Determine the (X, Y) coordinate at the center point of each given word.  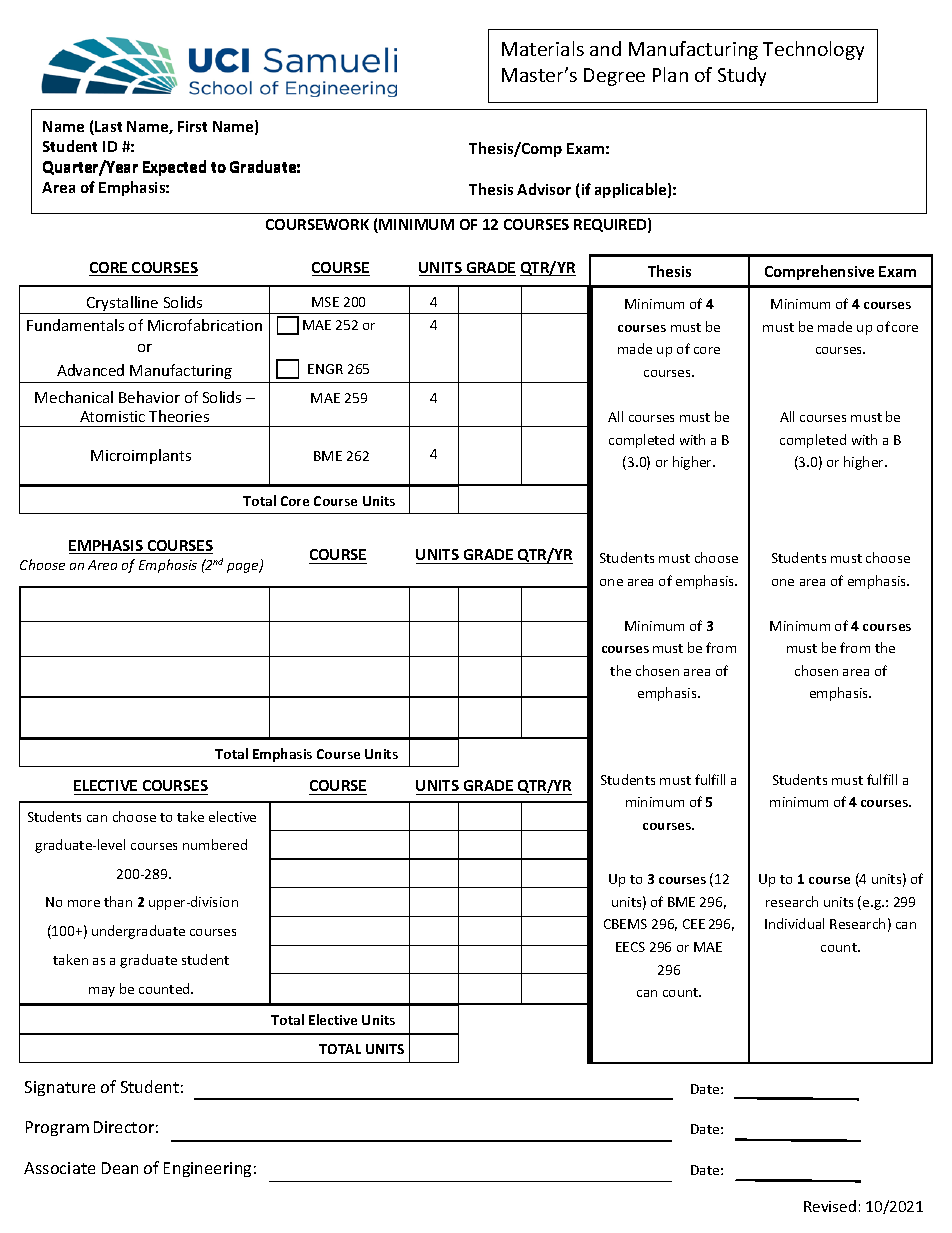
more (84, 903)
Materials (543, 48)
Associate (59, 1168)
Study (742, 76)
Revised (830, 1206)
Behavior (149, 397)
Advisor (544, 189)
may (102, 992)
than (118, 901)
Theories (179, 416)
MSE (325, 302)
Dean (120, 1168)
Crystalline (123, 305)
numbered (215, 844)
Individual (794, 923)
